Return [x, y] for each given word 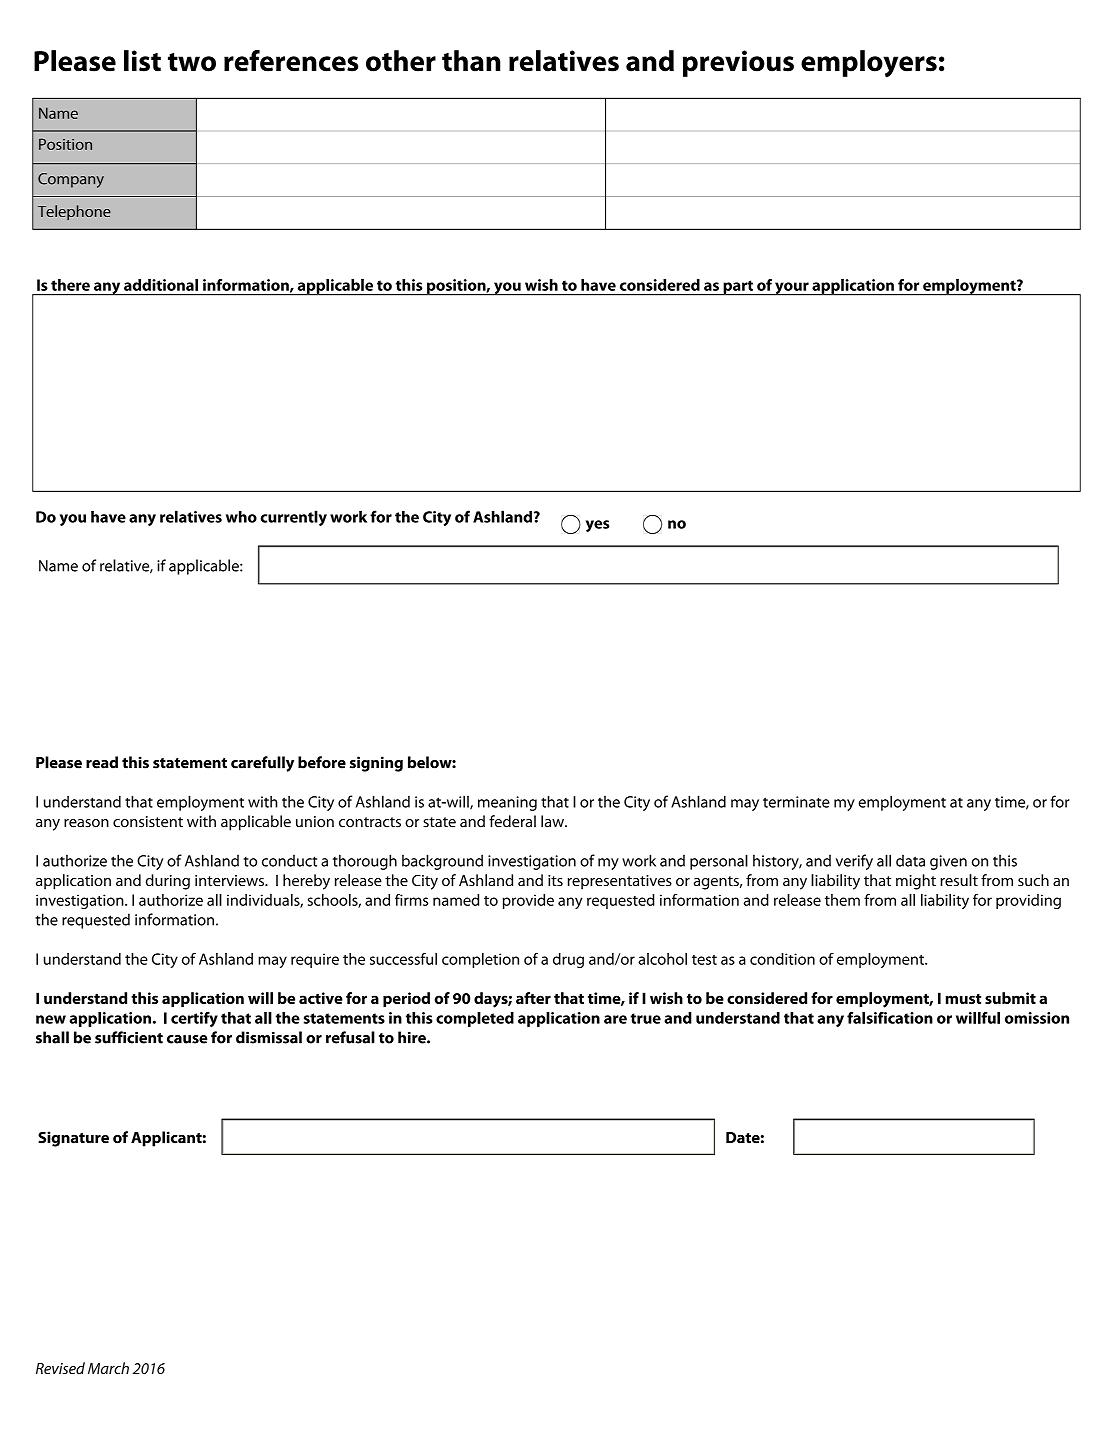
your [792, 289]
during [168, 882]
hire [413, 1037]
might [916, 882]
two [192, 62]
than [471, 61]
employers [869, 64]
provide [528, 901]
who [241, 517]
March [108, 1368]
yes [597, 526]
